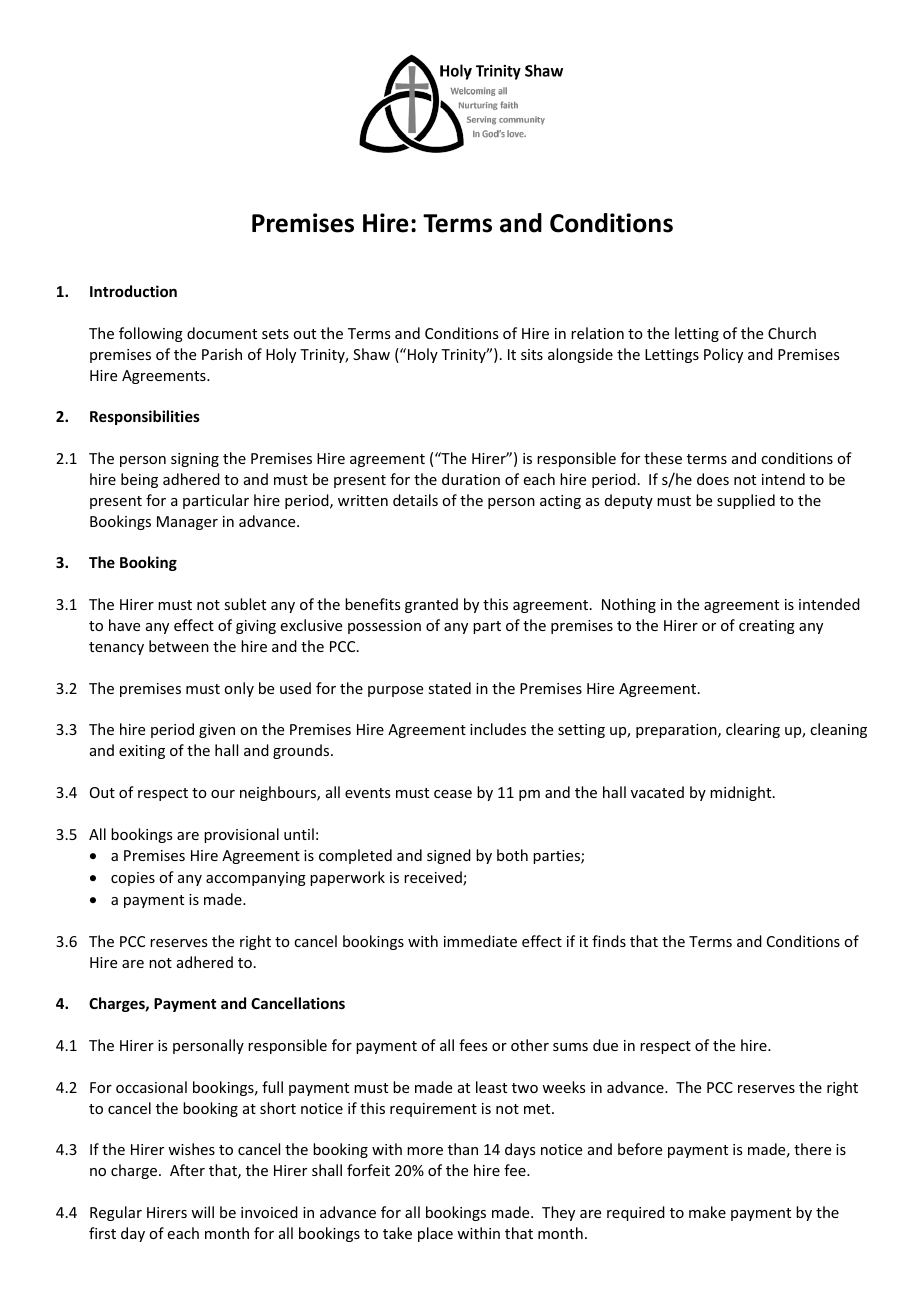  What do you see at coordinates (431, 605) in the image?
I see `granted` at bounding box center [431, 605].
